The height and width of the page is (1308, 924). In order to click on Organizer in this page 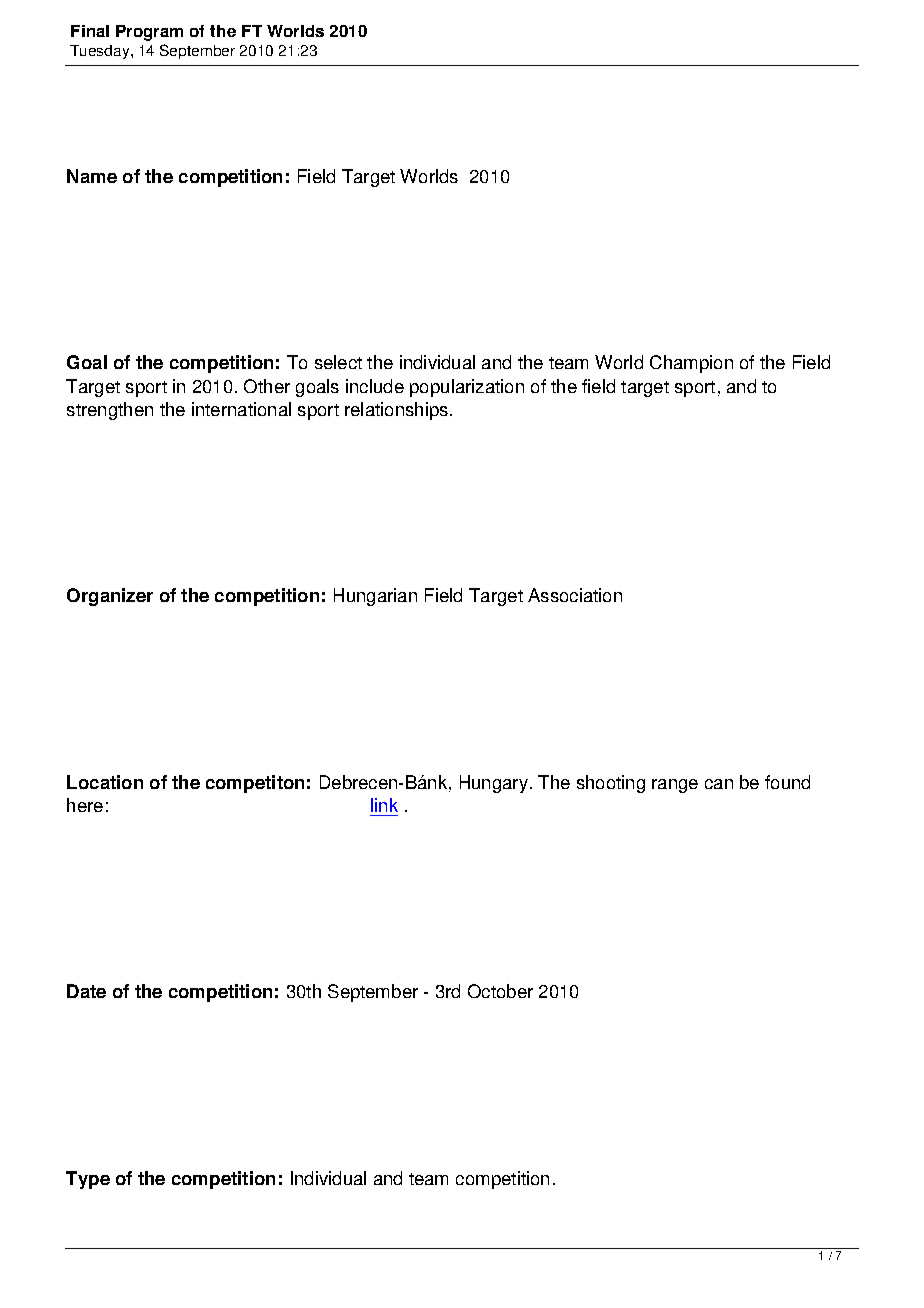, I will do `click(110, 597)`.
